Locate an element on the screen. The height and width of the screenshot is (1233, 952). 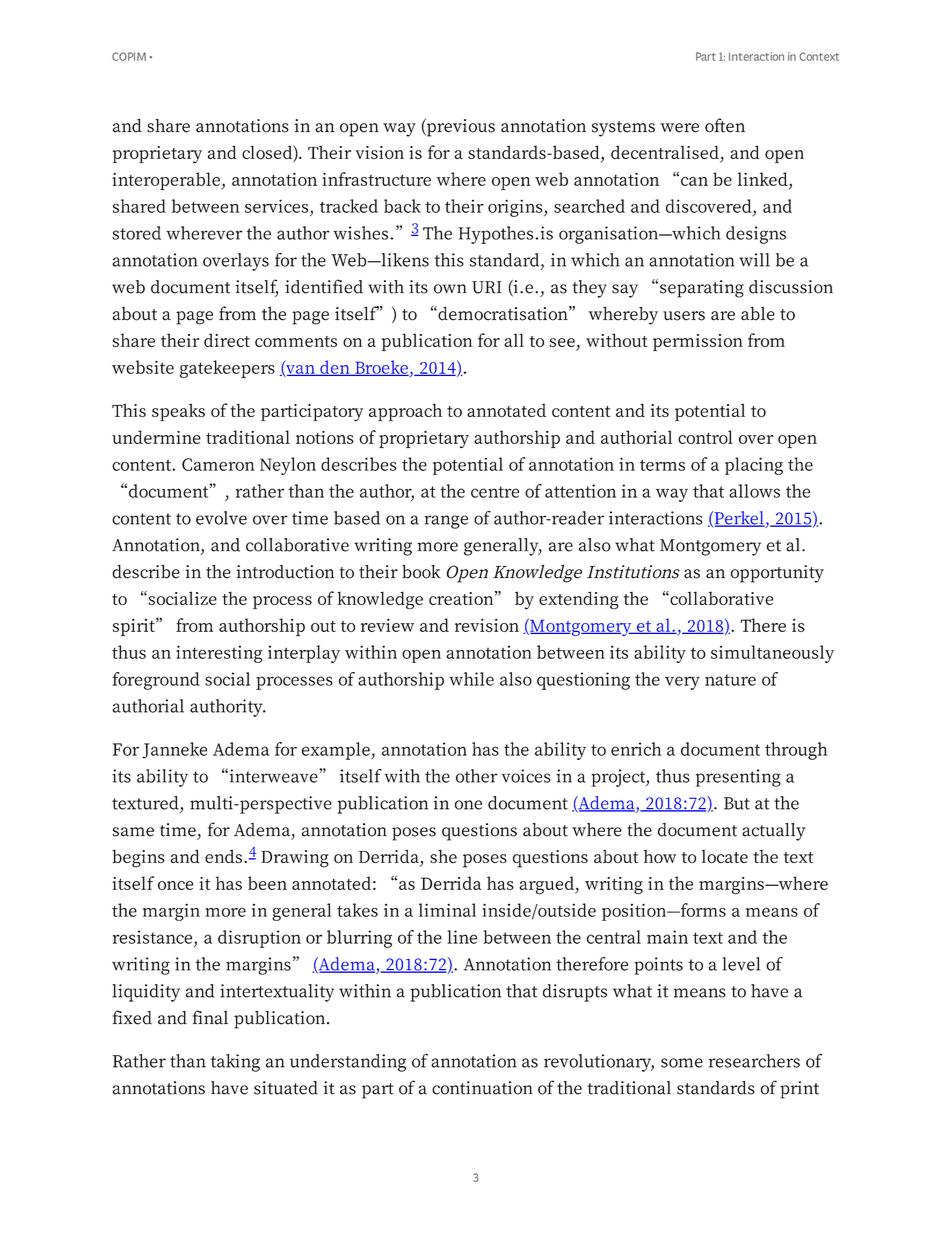
permission is located at coordinates (698, 342).
